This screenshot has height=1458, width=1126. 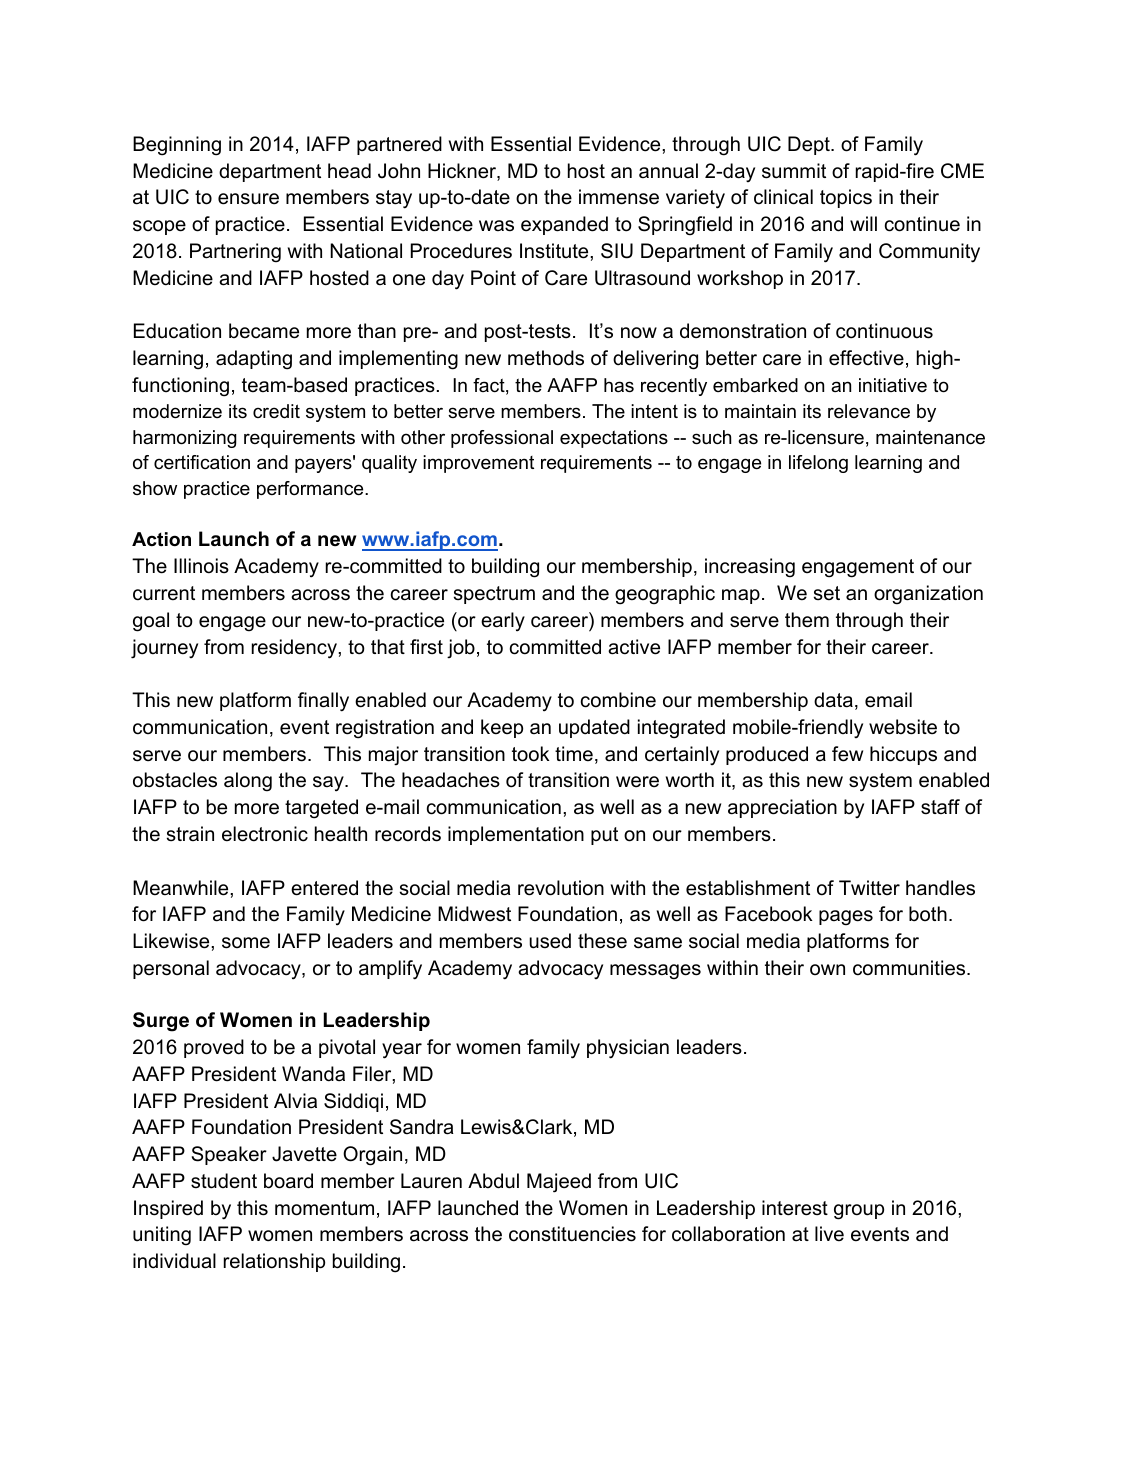 What do you see at coordinates (859, 1212) in the screenshot?
I see `group` at bounding box center [859, 1212].
